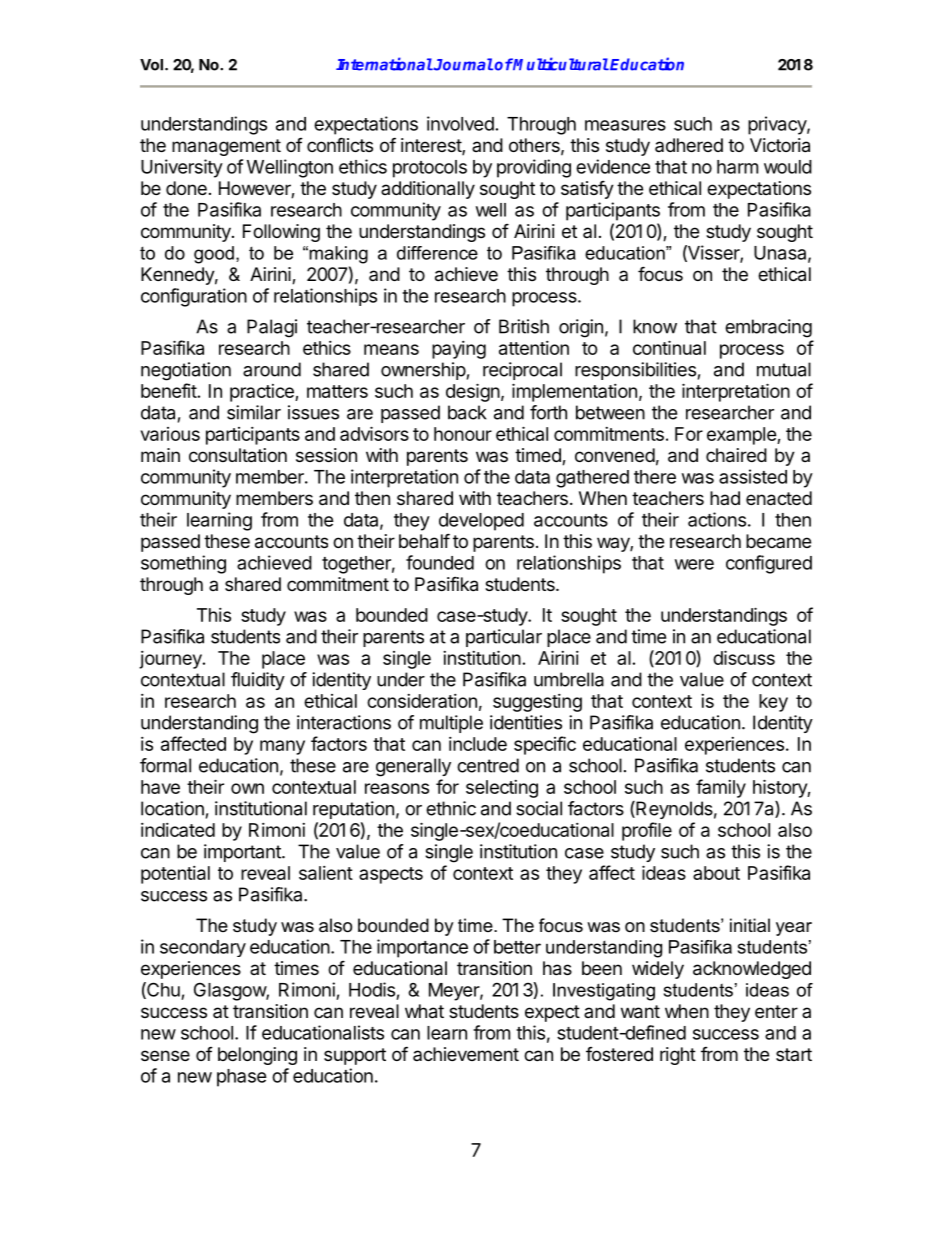  Describe the element at coordinates (214, 255) in the screenshot. I see `good` at that location.
